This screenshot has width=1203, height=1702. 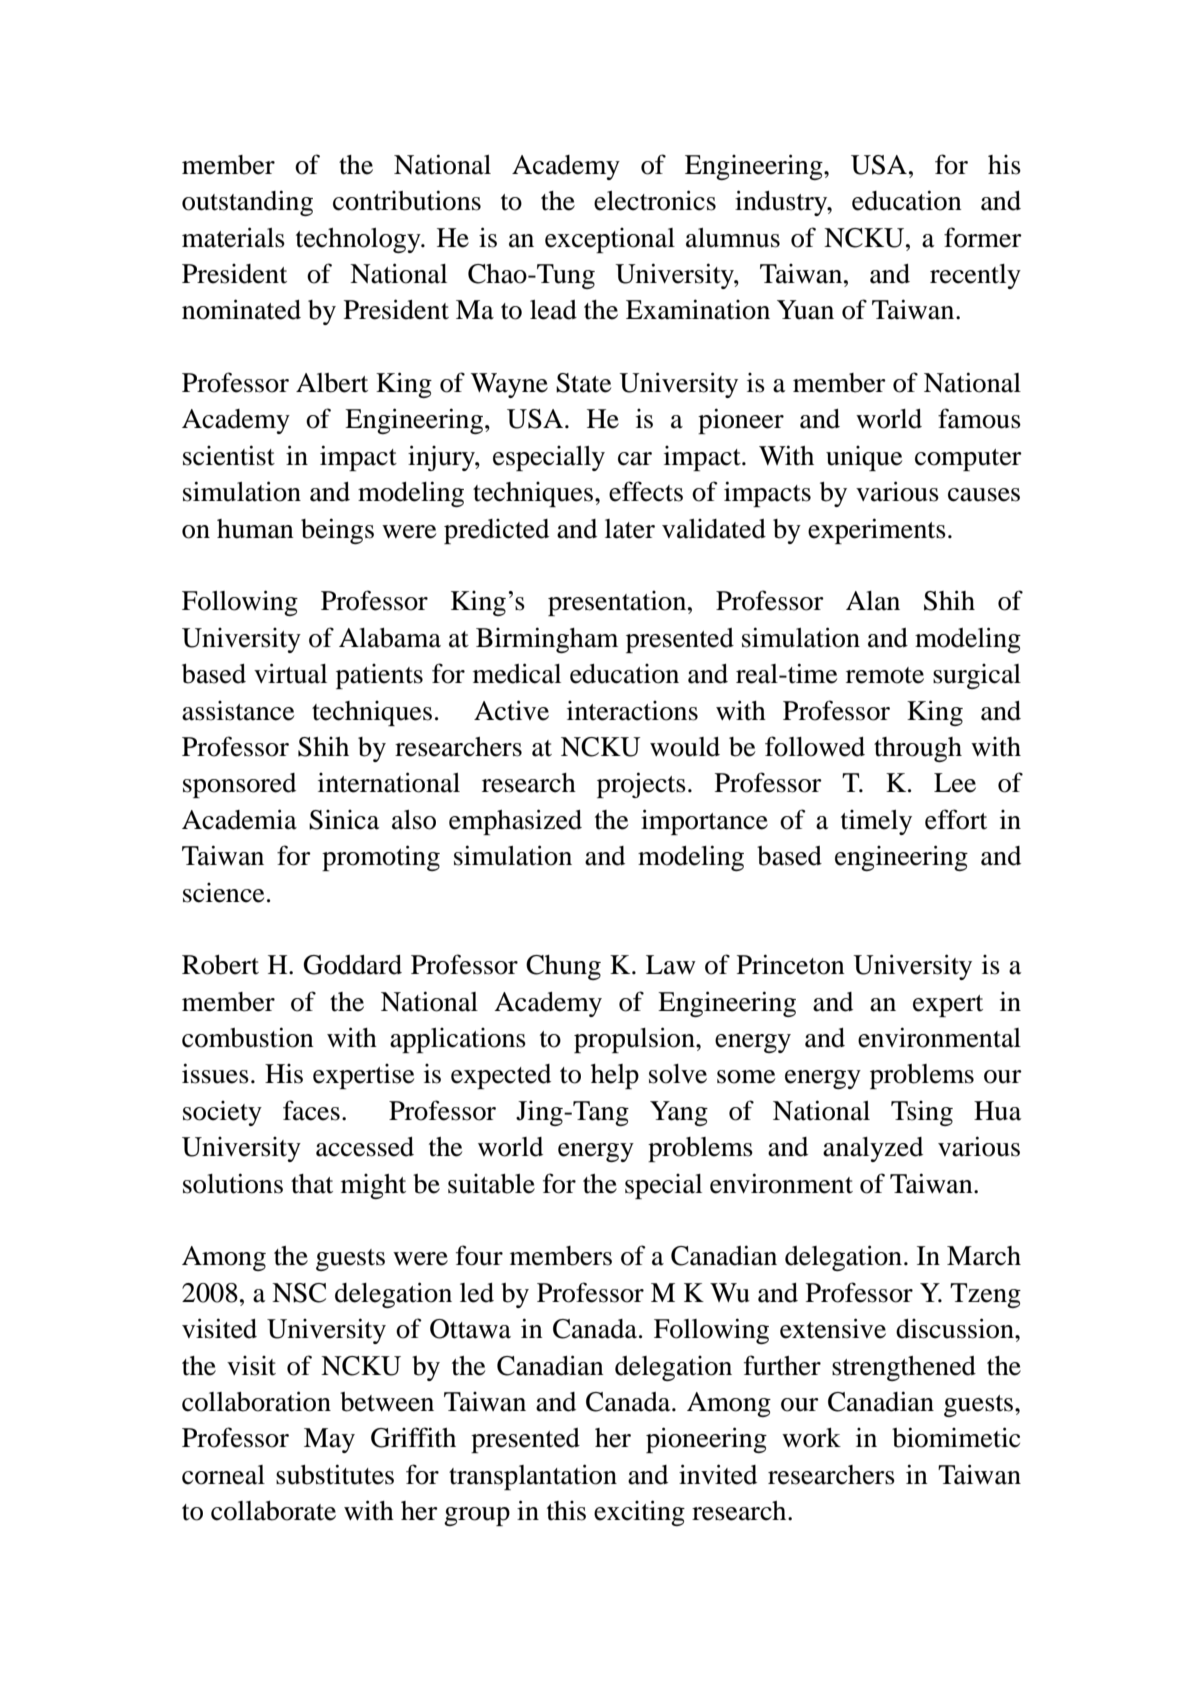 What do you see at coordinates (335, 1474) in the screenshot?
I see `substitutes` at bounding box center [335, 1474].
